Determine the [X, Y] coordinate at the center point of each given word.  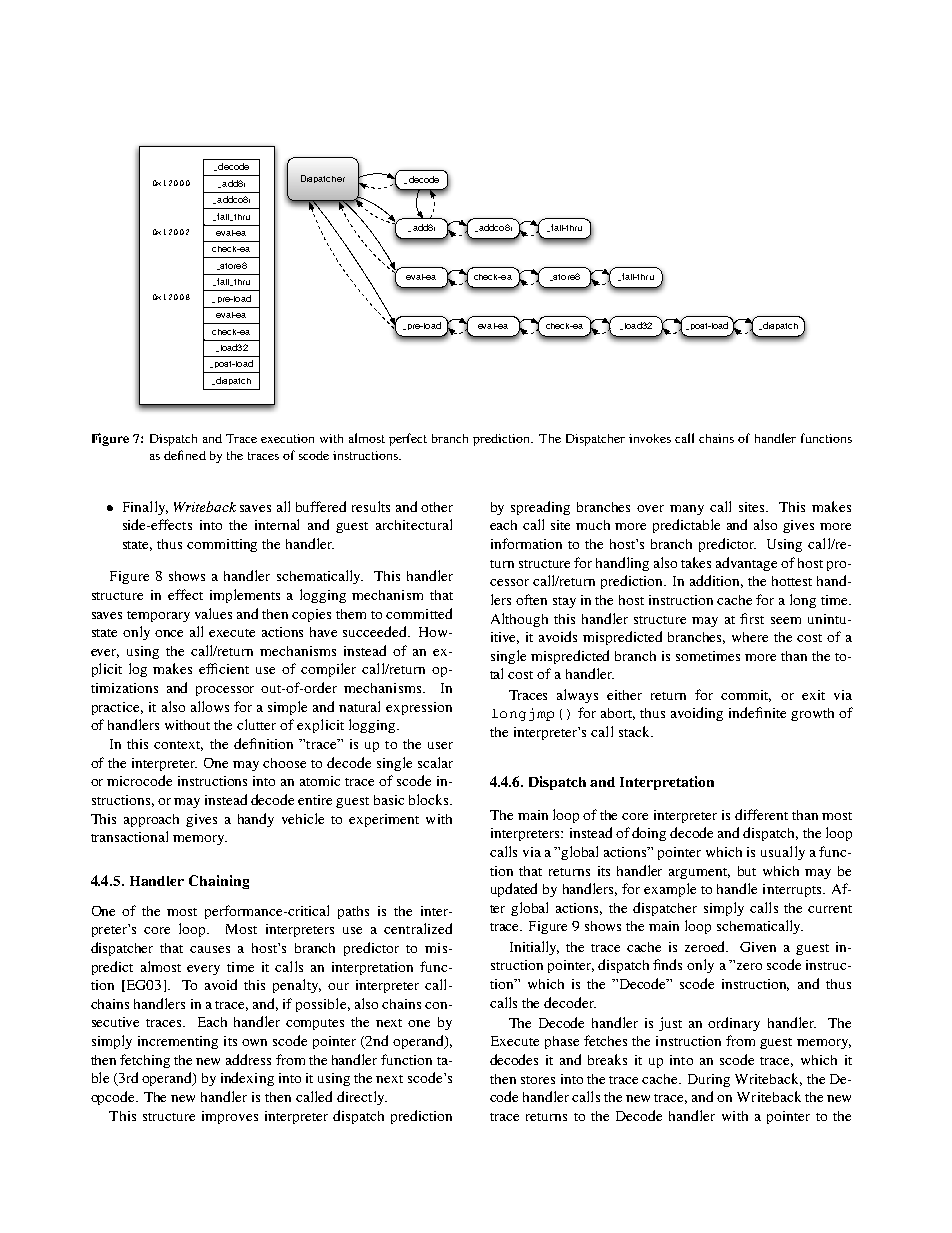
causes [210, 949]
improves [230, 1117]
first [752, 618]
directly [362, 1098]
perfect [408, 439]
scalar [435, 762]
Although [519, 620]
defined [185, 455]
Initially [534, 948]
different [761, 814]
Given [758, 947]
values [213, 613]
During [709, 1080]
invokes [650, 438]
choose [284, 763]
